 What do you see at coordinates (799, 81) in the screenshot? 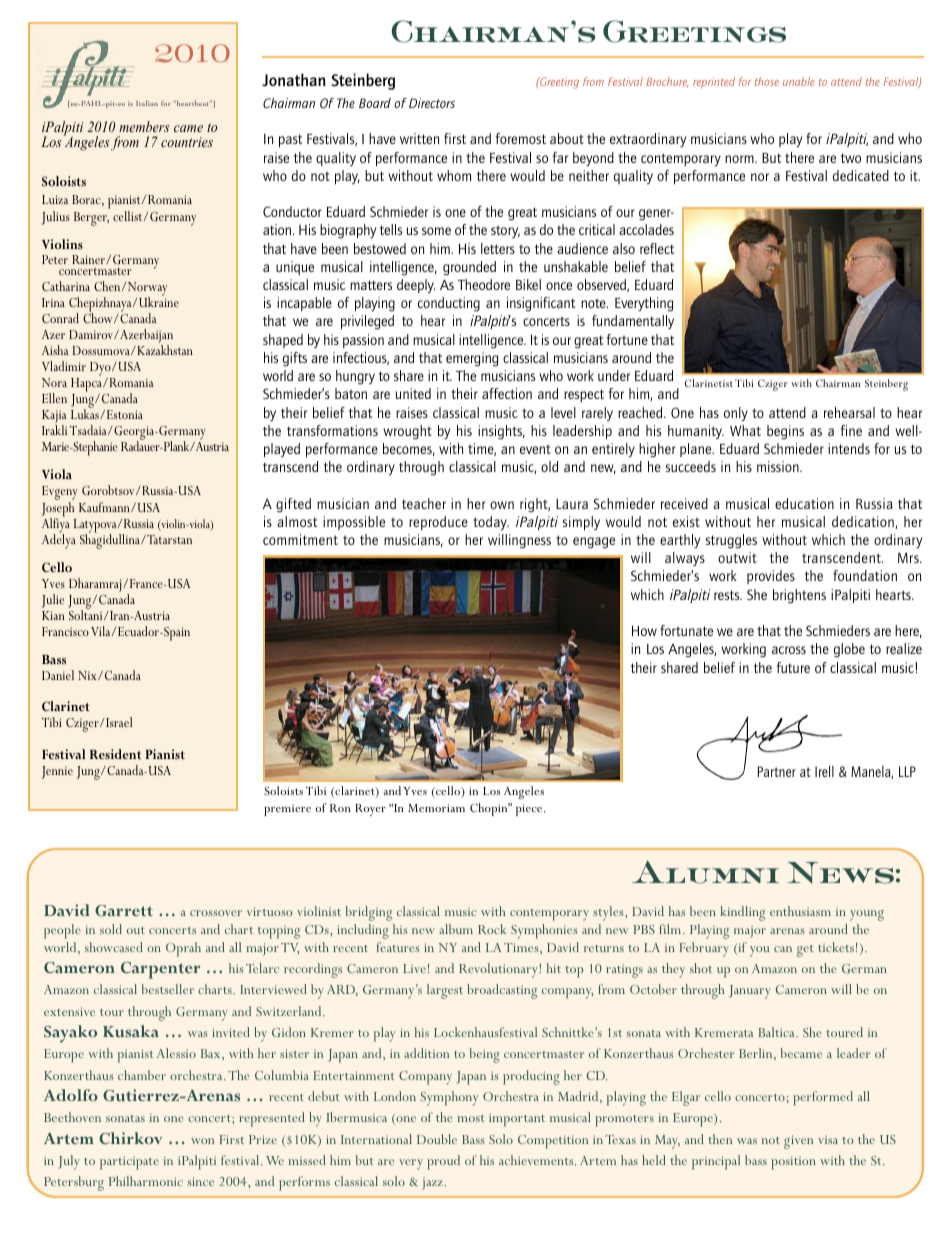
I see `unable` at bounding box center [799, 81].
